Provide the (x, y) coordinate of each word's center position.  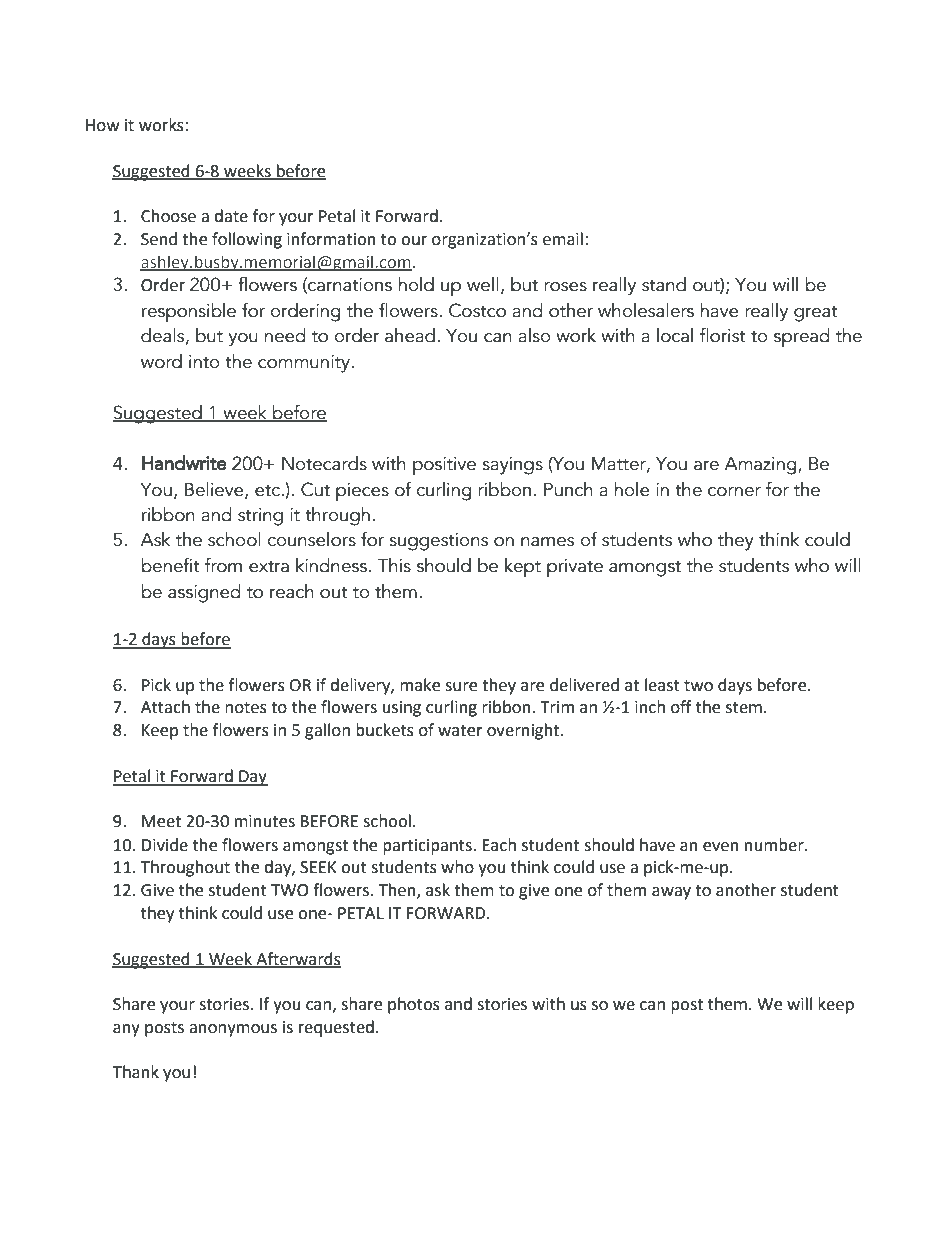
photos (414, 1005)
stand (664, 284)
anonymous (233, 1030)
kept (523, 568)
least (662, 685)
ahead (410, 335)
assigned (204, 593)
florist (723, 335)
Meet (161, 821)
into (204, 362)
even (721, 847)
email (563, 239)
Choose (168, 216)
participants (428, 847)
